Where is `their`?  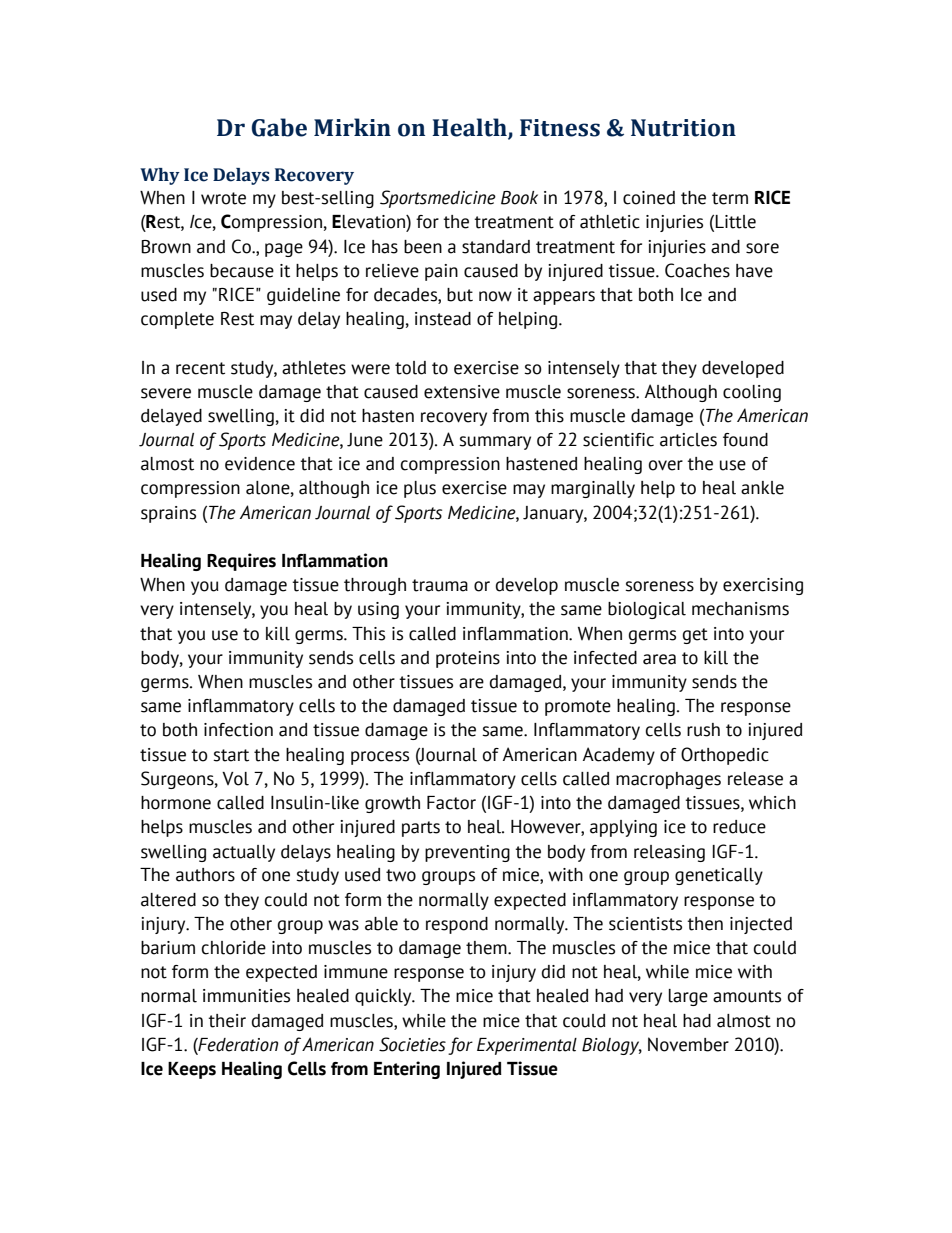 their is located at coordinates (227, 1021).
